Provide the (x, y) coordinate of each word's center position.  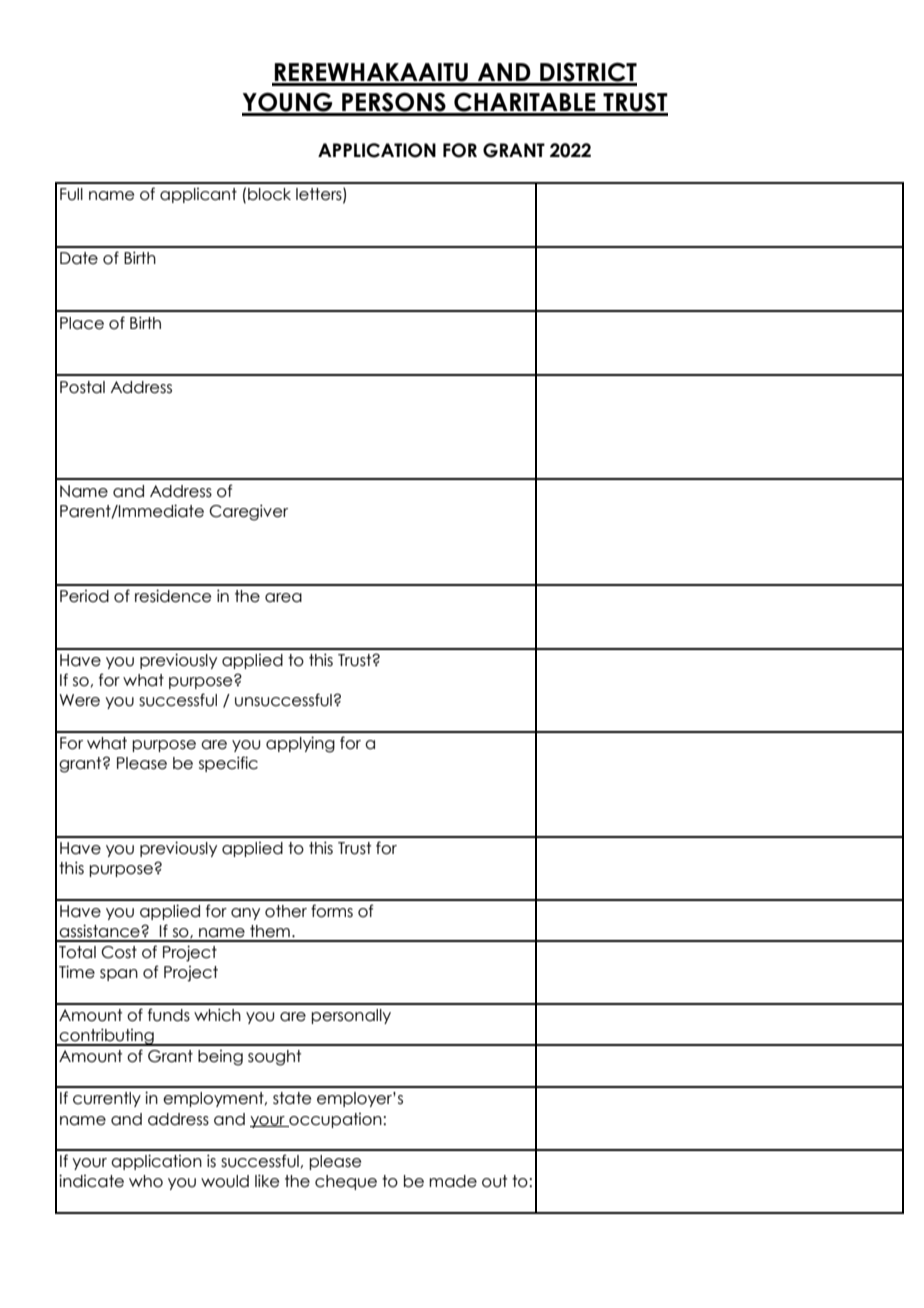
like (267, 1181)
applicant (198, 195)
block (269, 194)
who (146, 1181)
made (453, 1181)
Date (79, 258)
